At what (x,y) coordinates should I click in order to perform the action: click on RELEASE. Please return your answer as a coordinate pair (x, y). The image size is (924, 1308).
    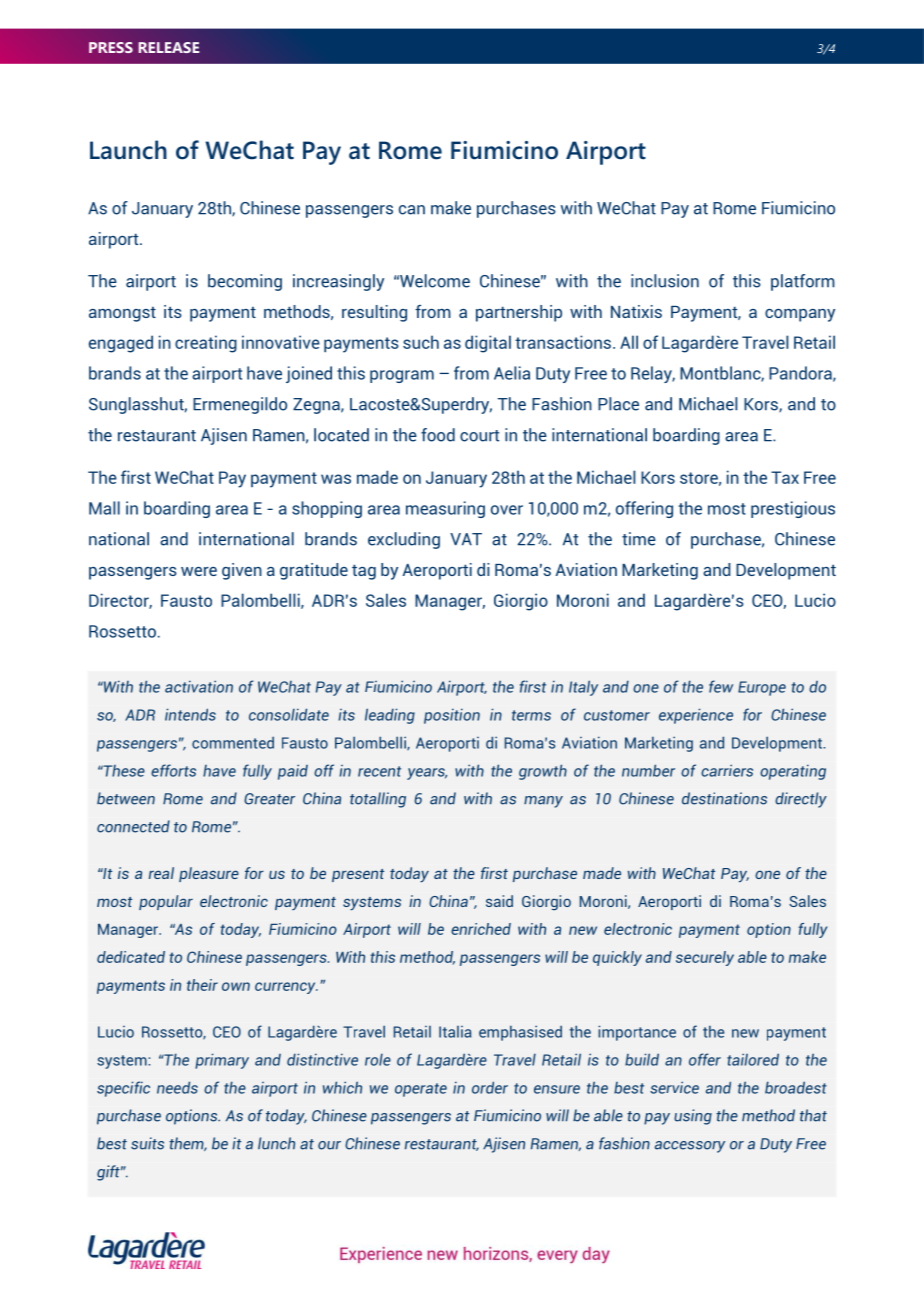
    Looking at the image, I should click on (168, 47).
